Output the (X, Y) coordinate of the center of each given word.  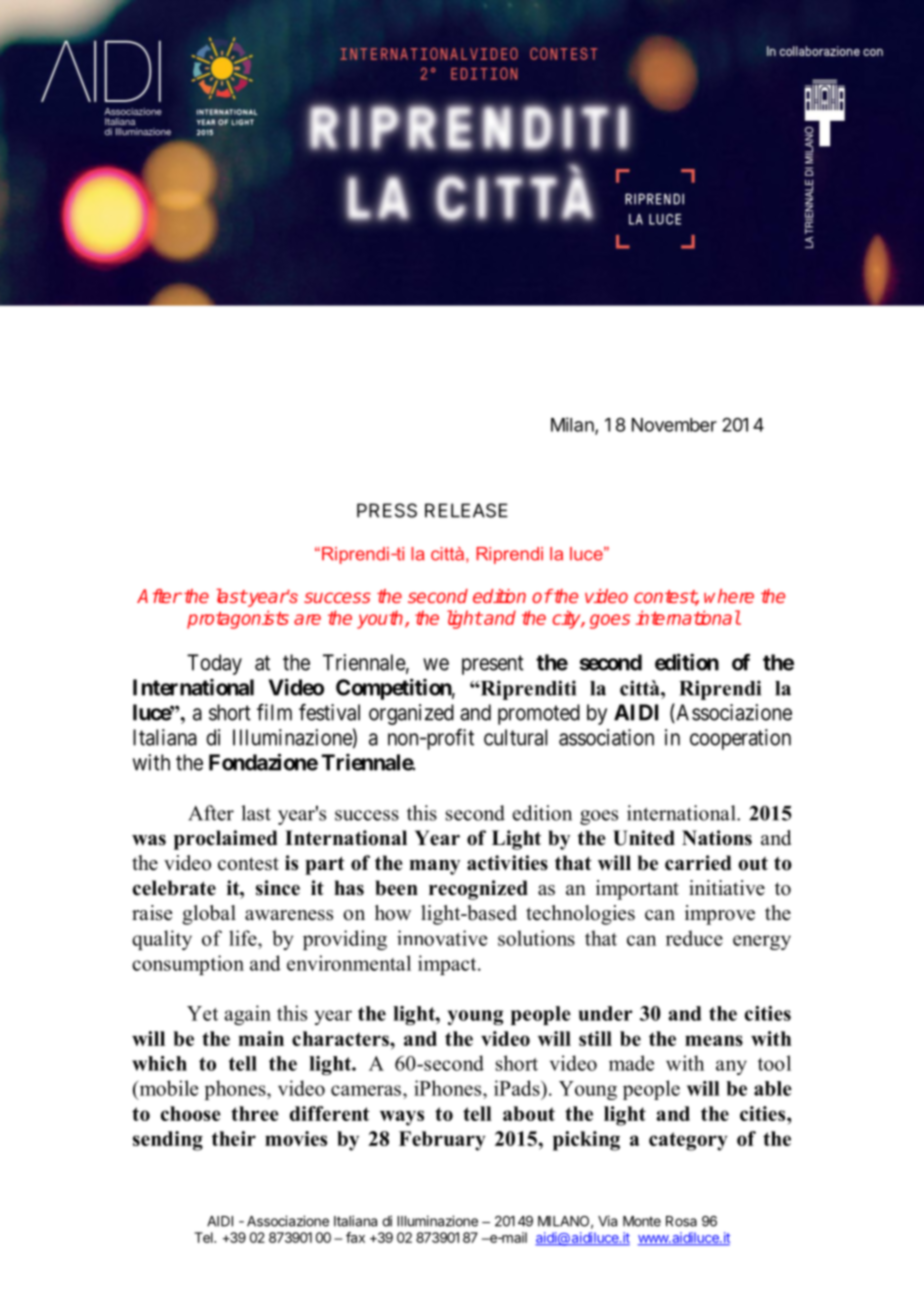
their (234, 1138)
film (274, 712)
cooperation (740, 739)
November (674, 425)
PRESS (387, 510)
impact (448, 965)
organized (411, 714)
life (244, 938)
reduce (694, 938)
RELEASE (466, 510)
